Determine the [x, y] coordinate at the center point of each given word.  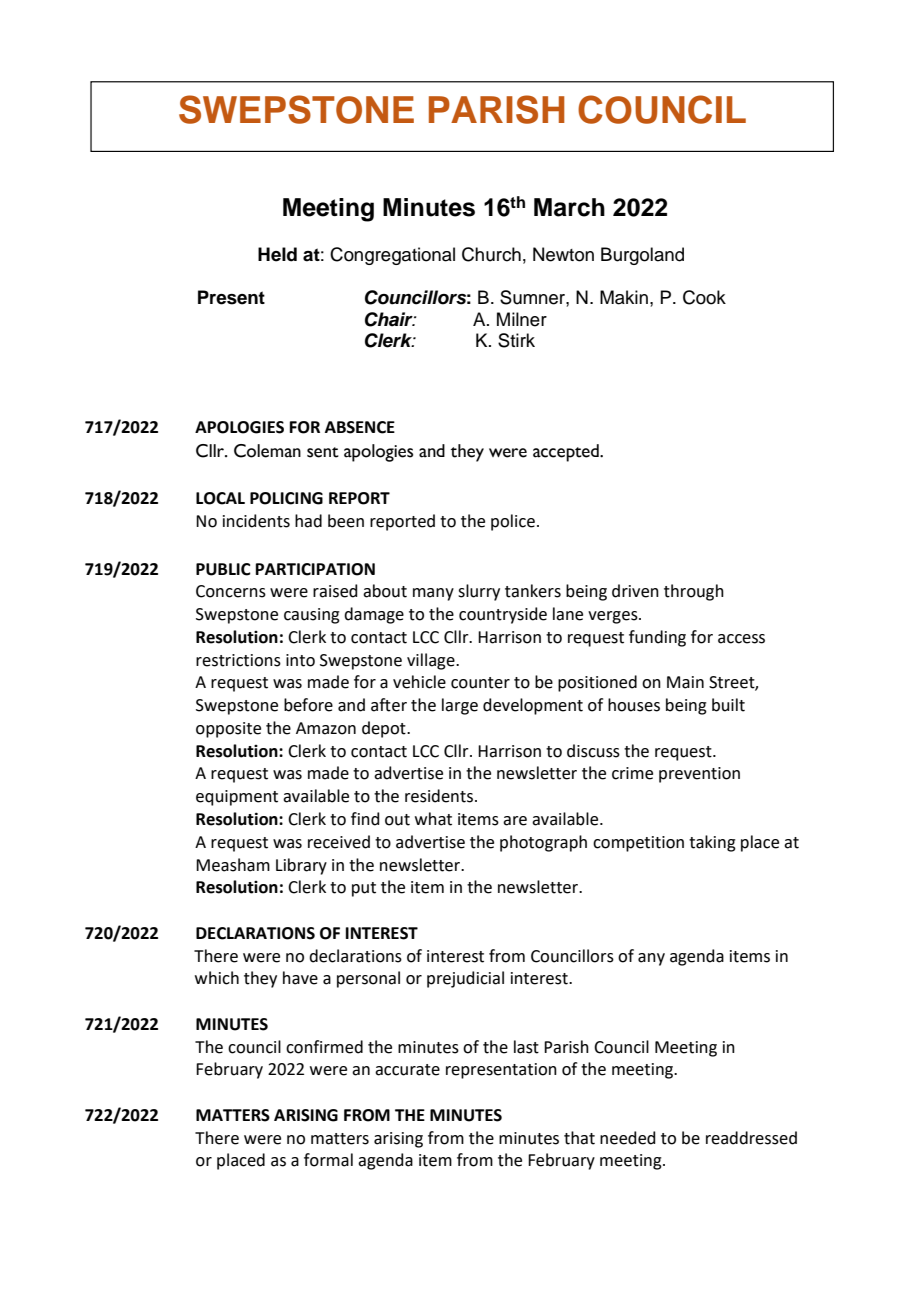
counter [480, 683]
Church [491, 254]
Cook [704, 297]
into [300, 660]
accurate [407, 1070]
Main [685, 682]
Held [277, 254]
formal [328, 1160]
